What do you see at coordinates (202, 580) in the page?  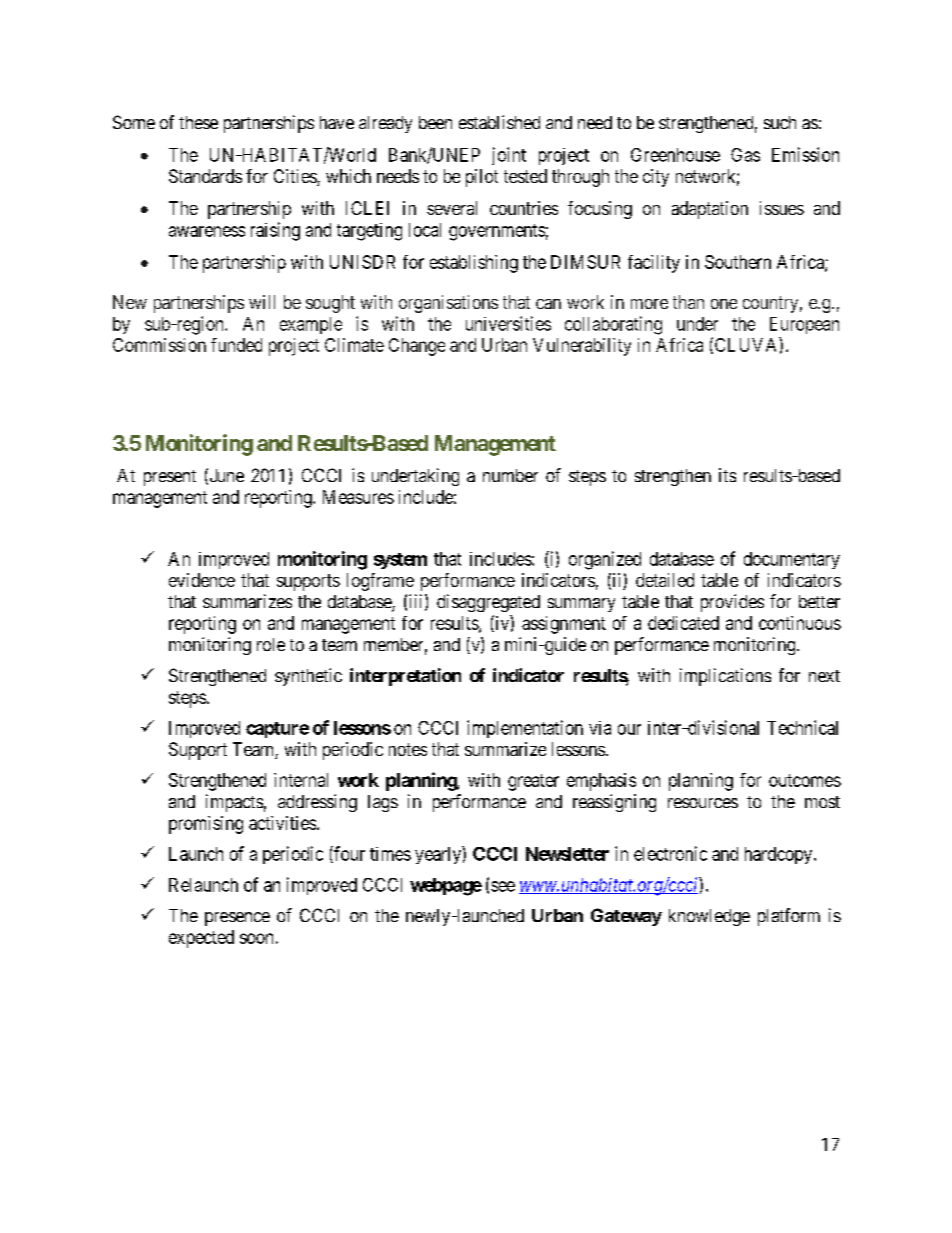 I see `evidence` at bounding box center [202, 580].
